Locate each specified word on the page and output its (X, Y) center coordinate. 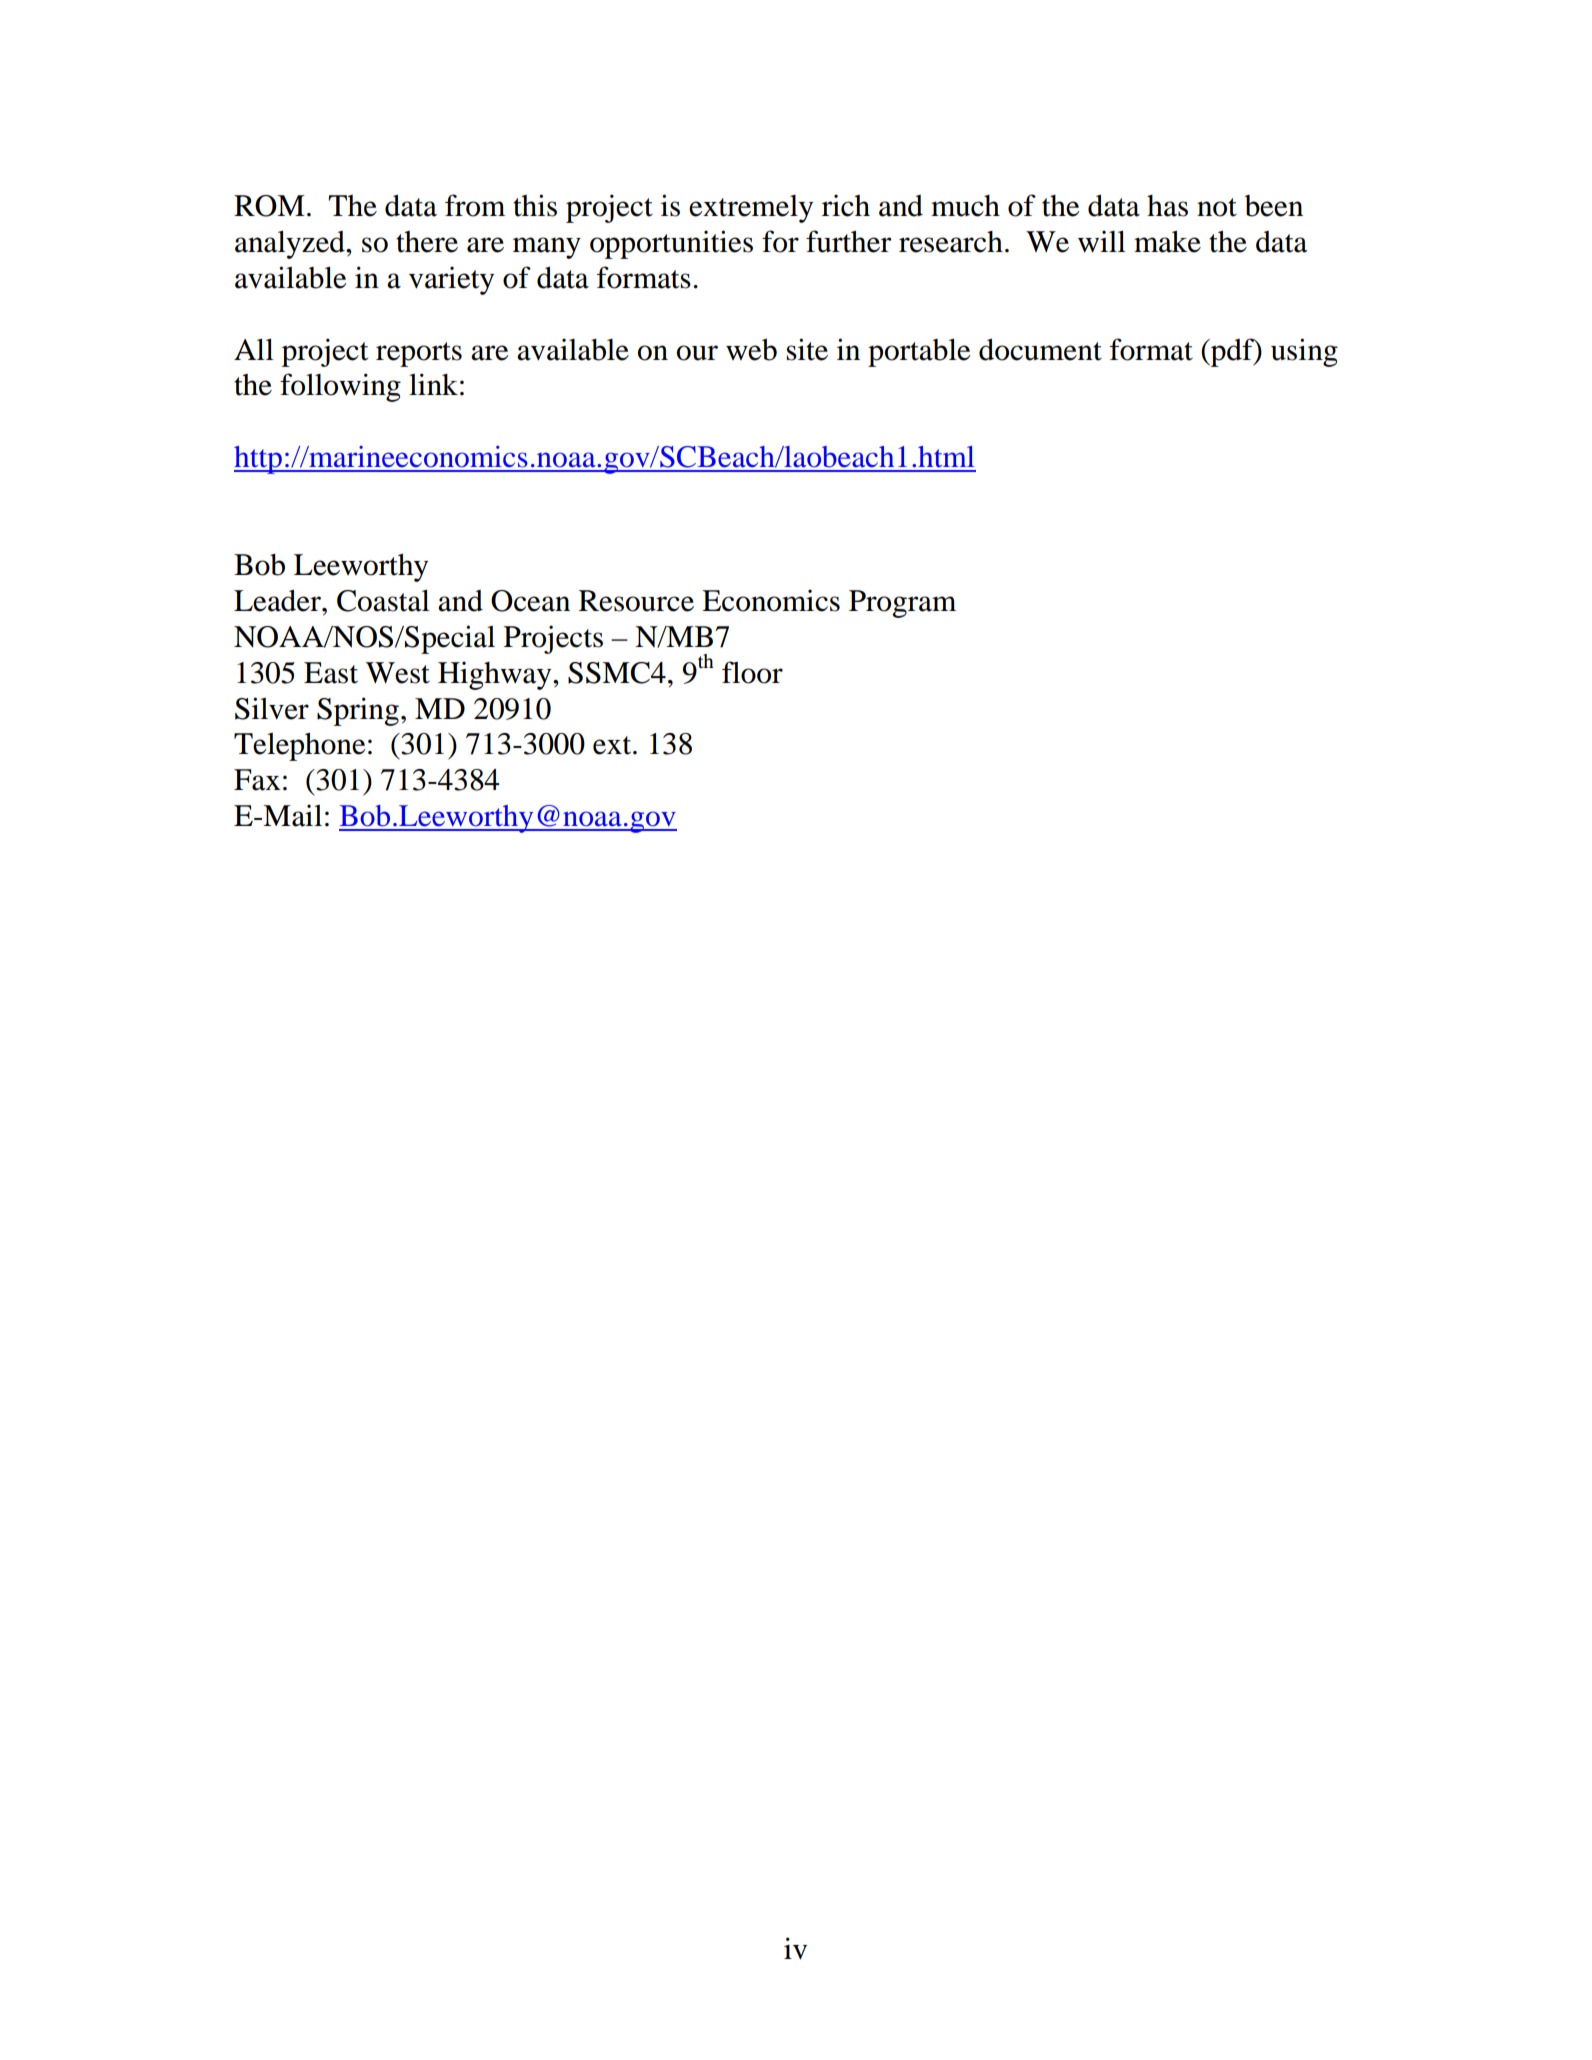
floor (752, 672)
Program (902, 604)
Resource (636, 601)
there (427, 242)
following (340, 387)
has (1167, 206)
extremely (751, 209)
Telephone (299, 747)
